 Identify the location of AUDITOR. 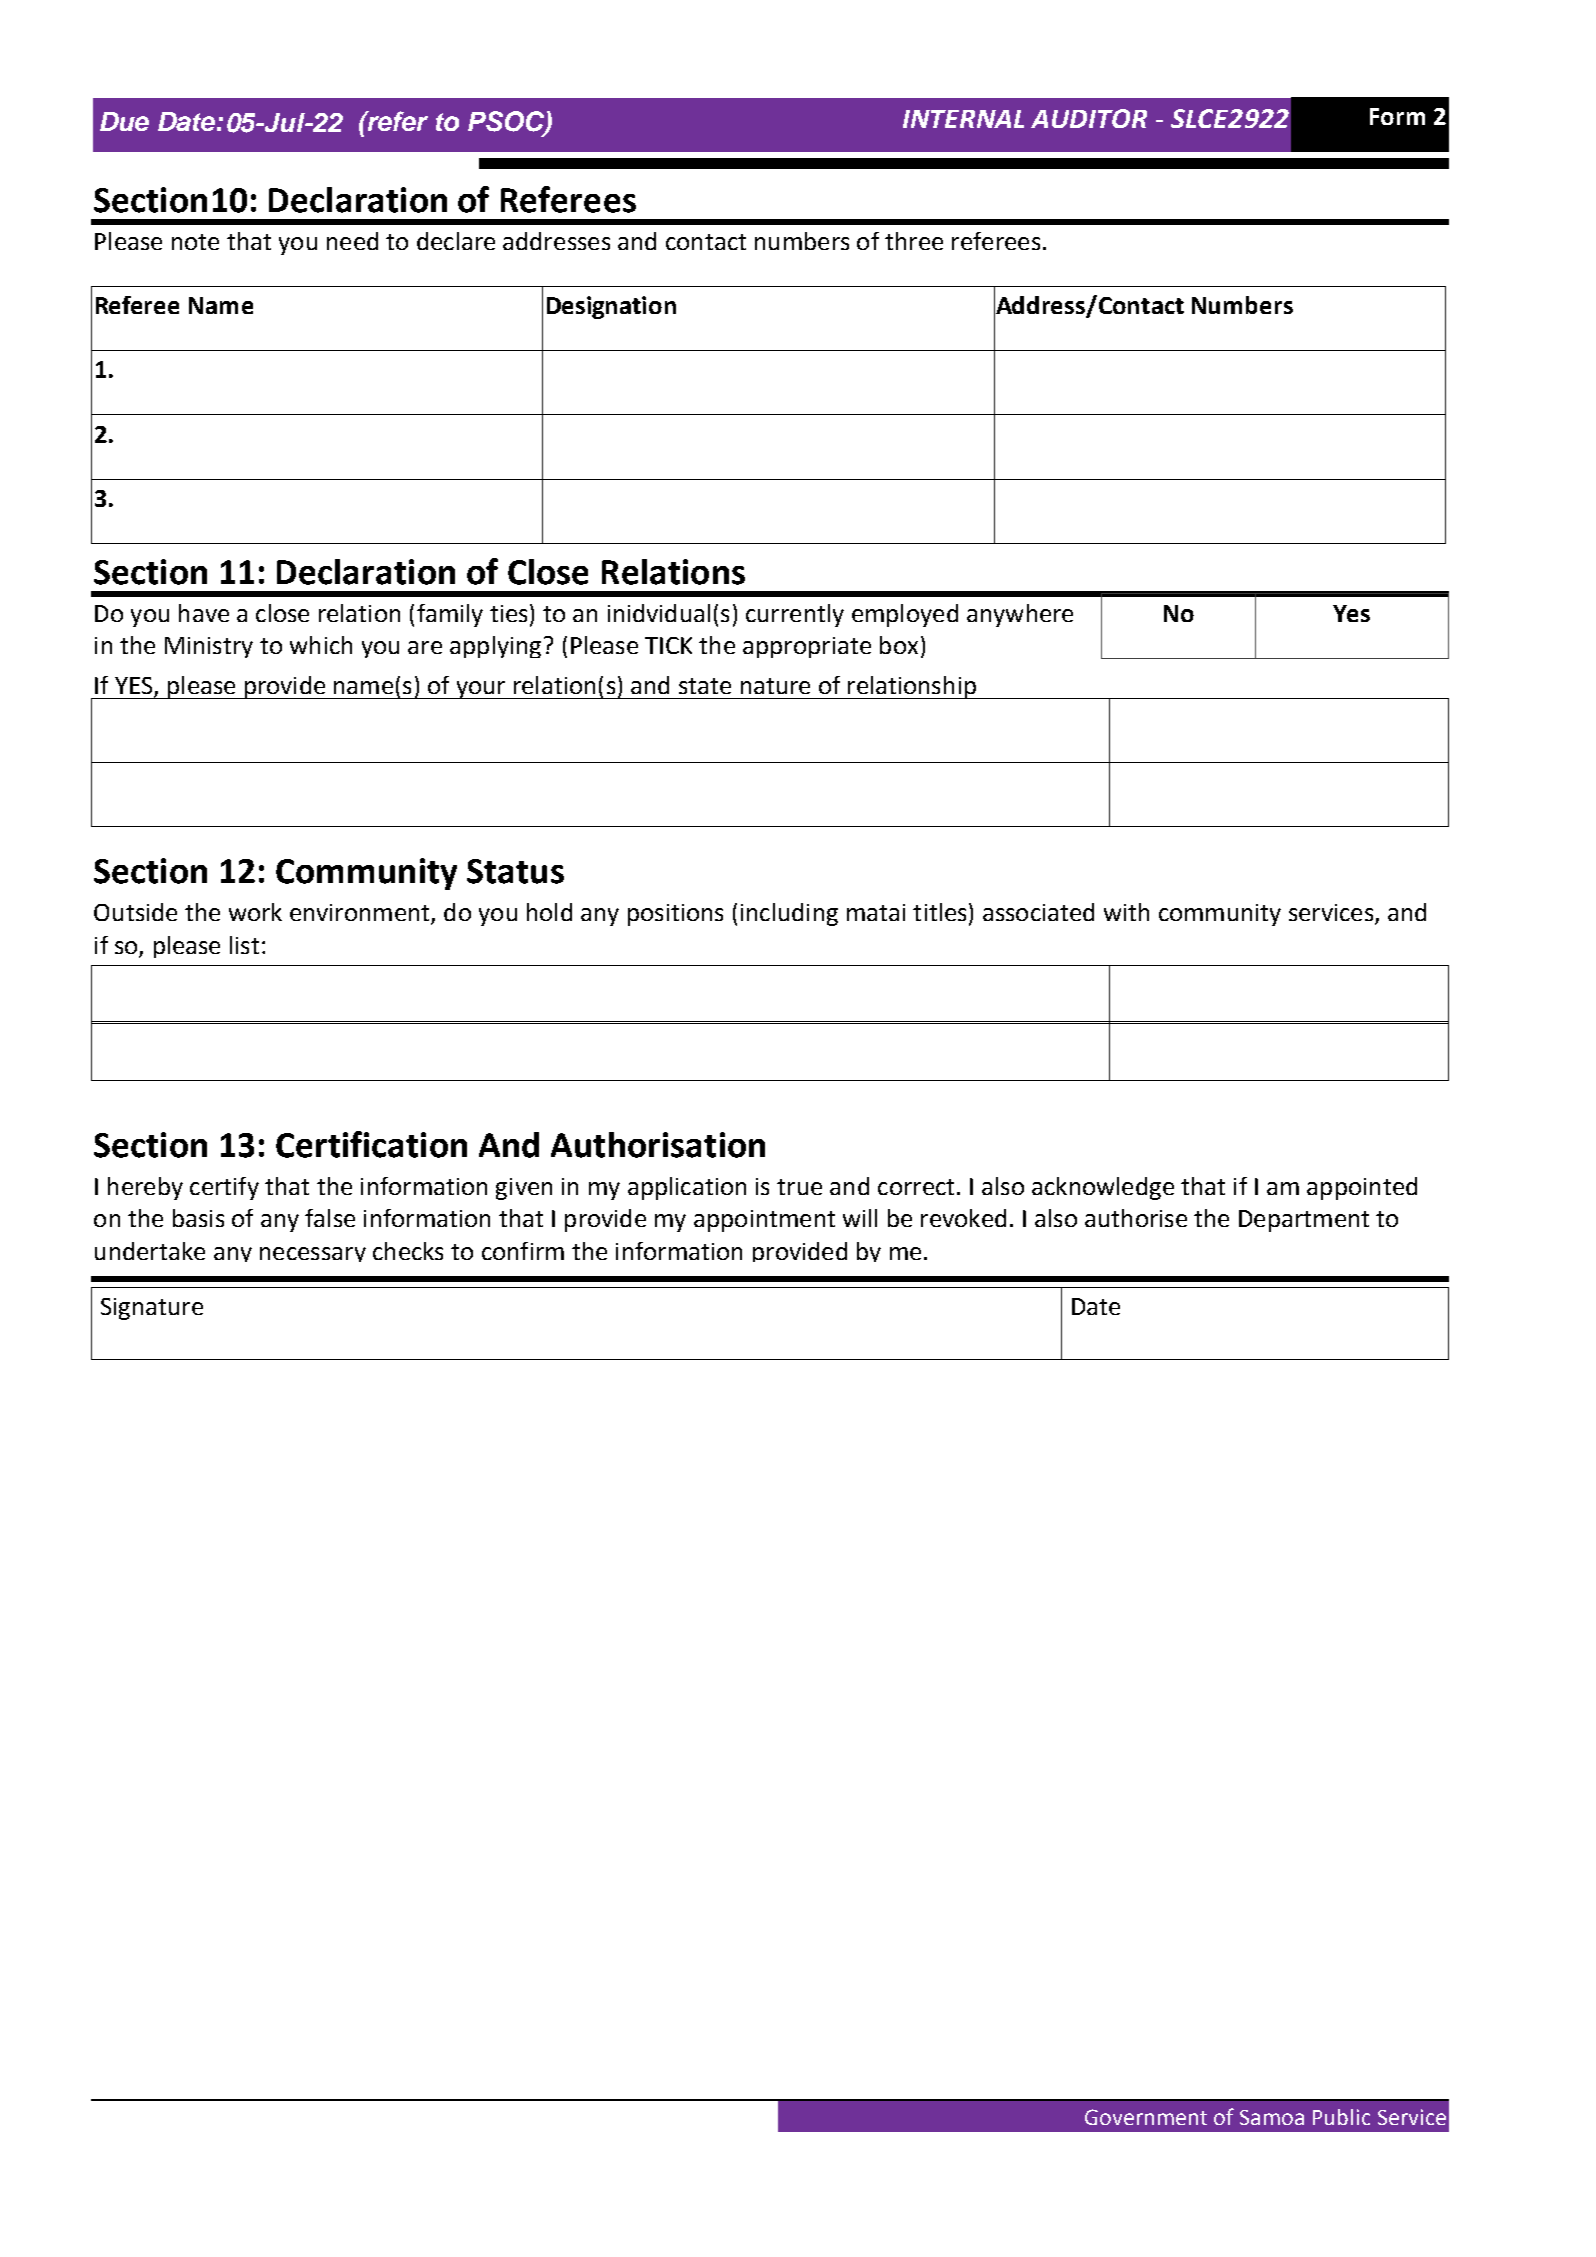
(1089, 118).
